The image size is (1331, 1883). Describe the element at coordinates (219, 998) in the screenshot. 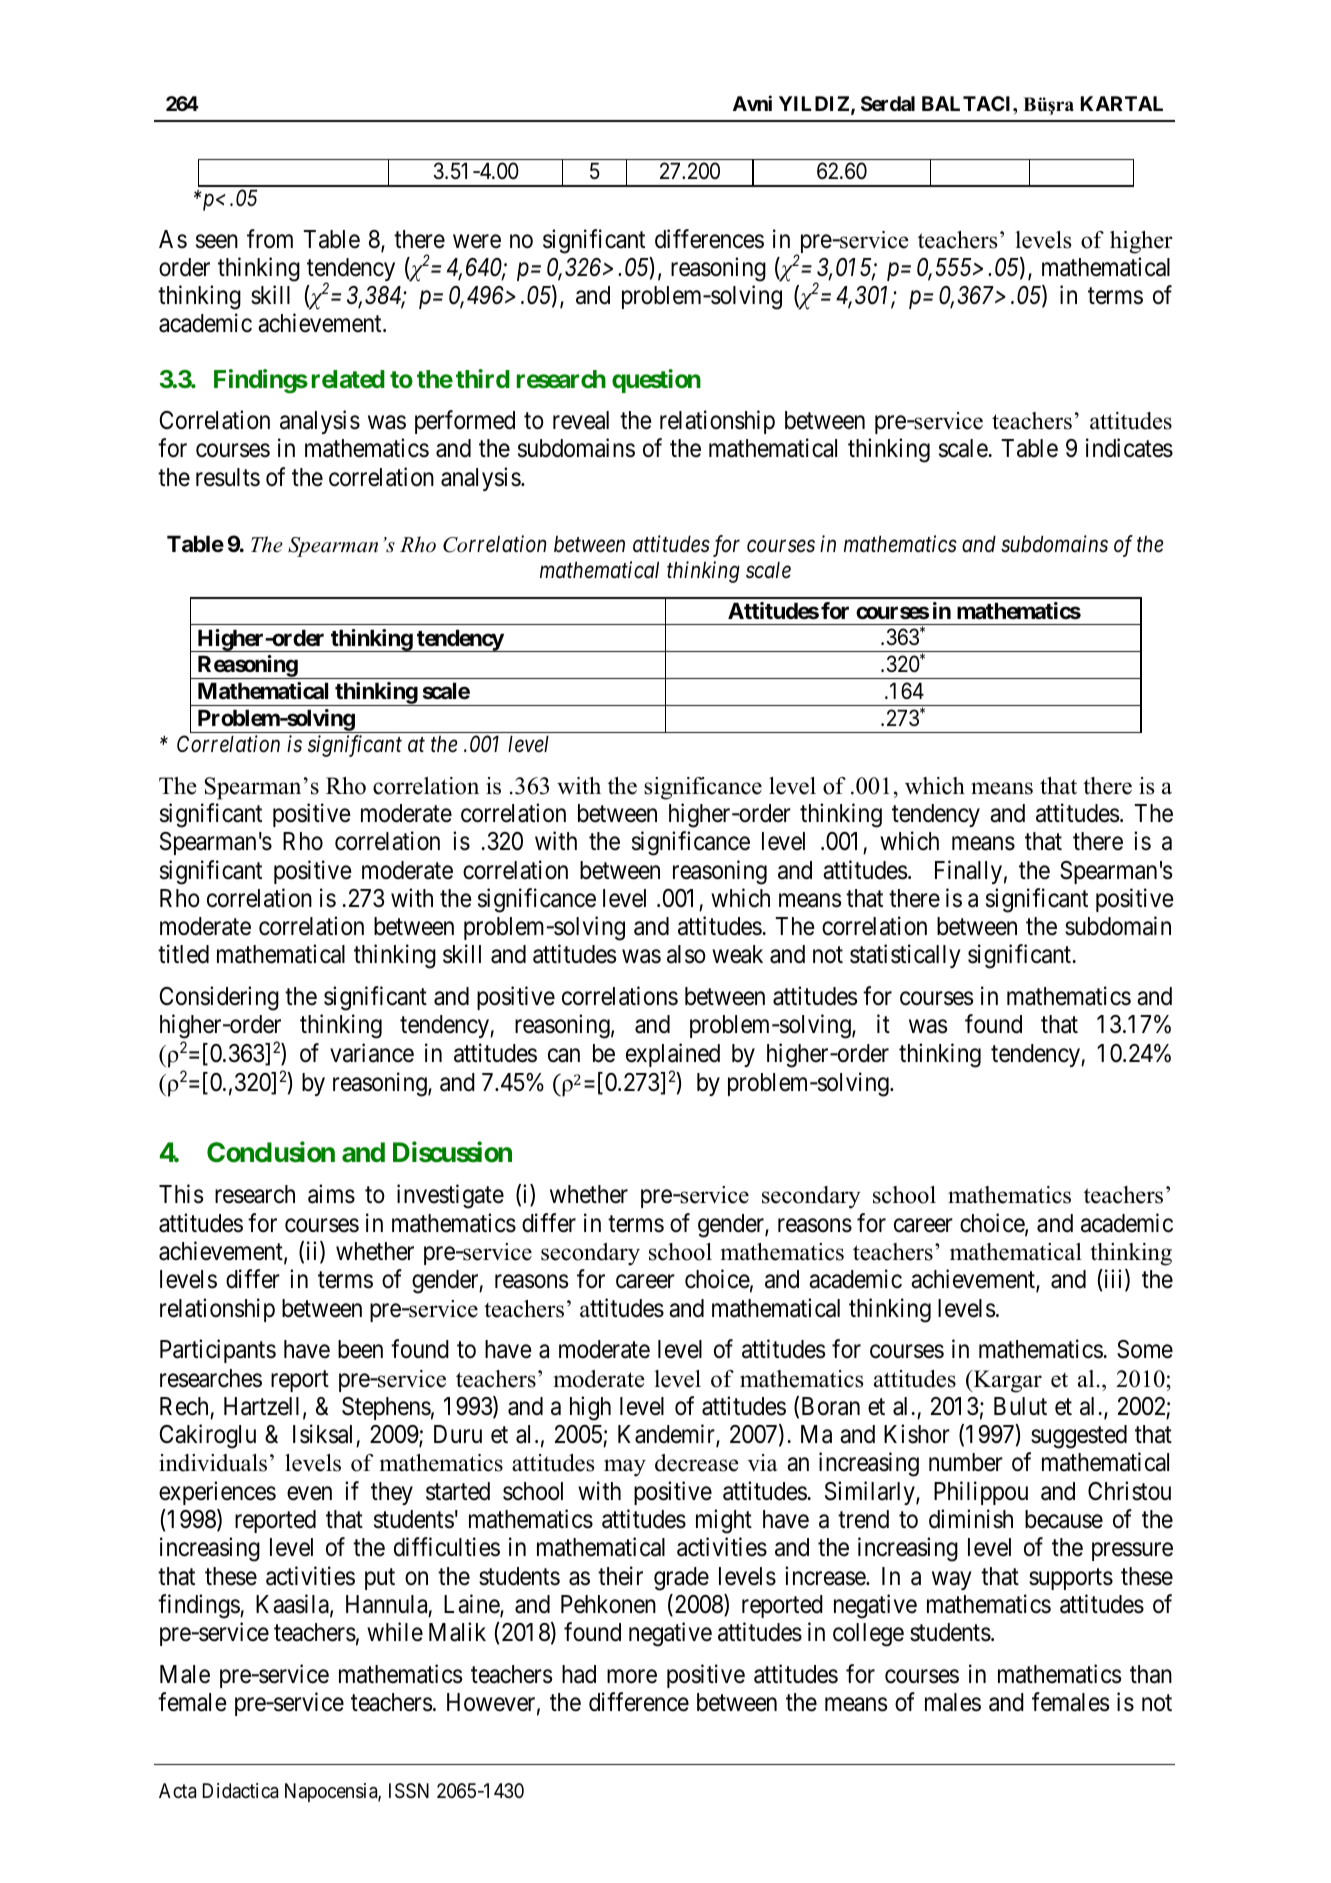

I see `Considering` at that location.
